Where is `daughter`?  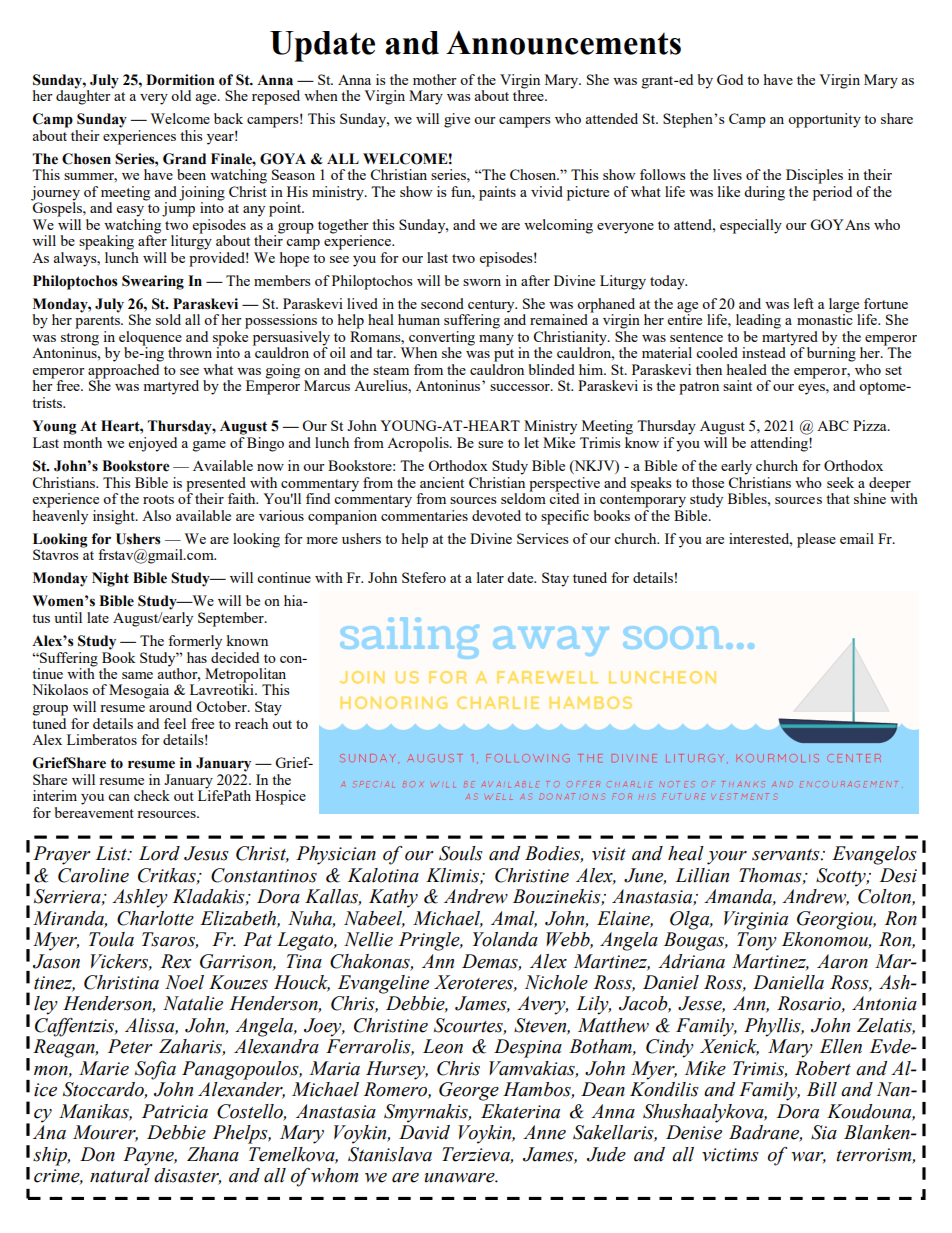
daughter is located at coordinates (84, 96).
